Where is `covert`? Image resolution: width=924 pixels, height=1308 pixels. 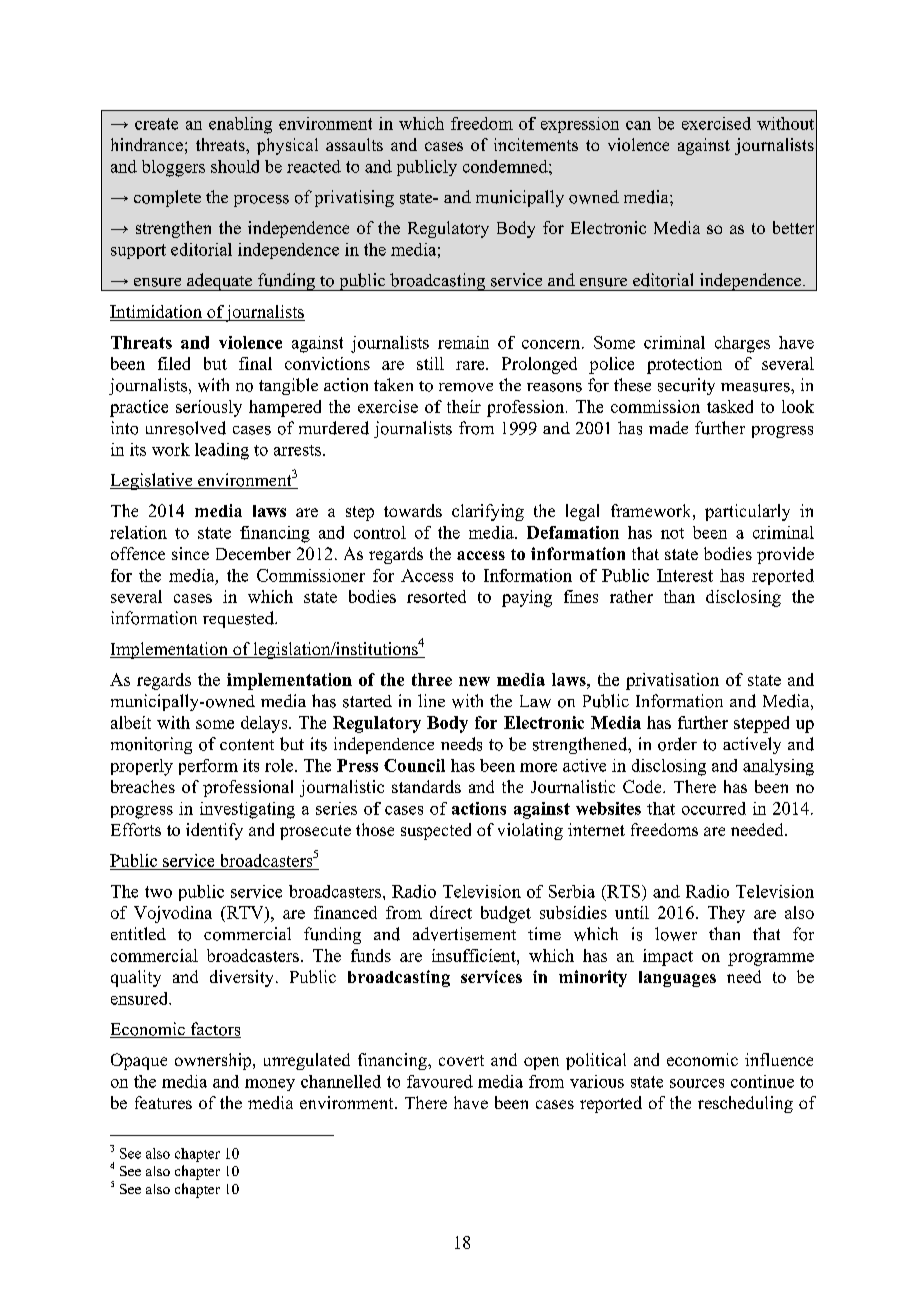 covert is located at coordinates (461, 1060).
